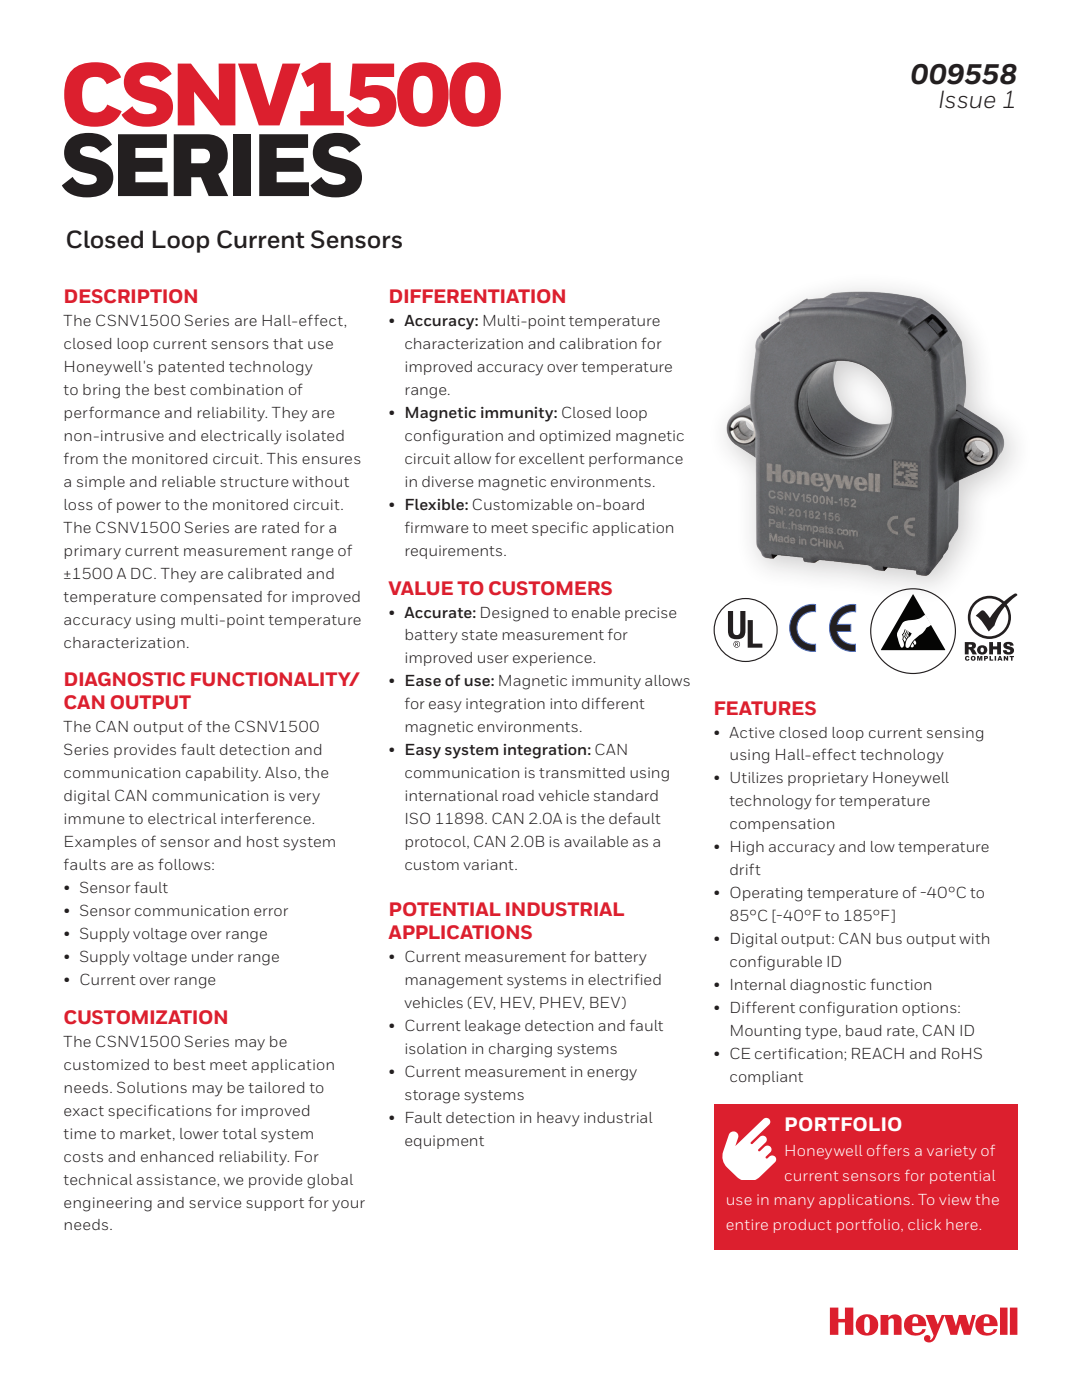  I want to click on under, so click(213, 956).
